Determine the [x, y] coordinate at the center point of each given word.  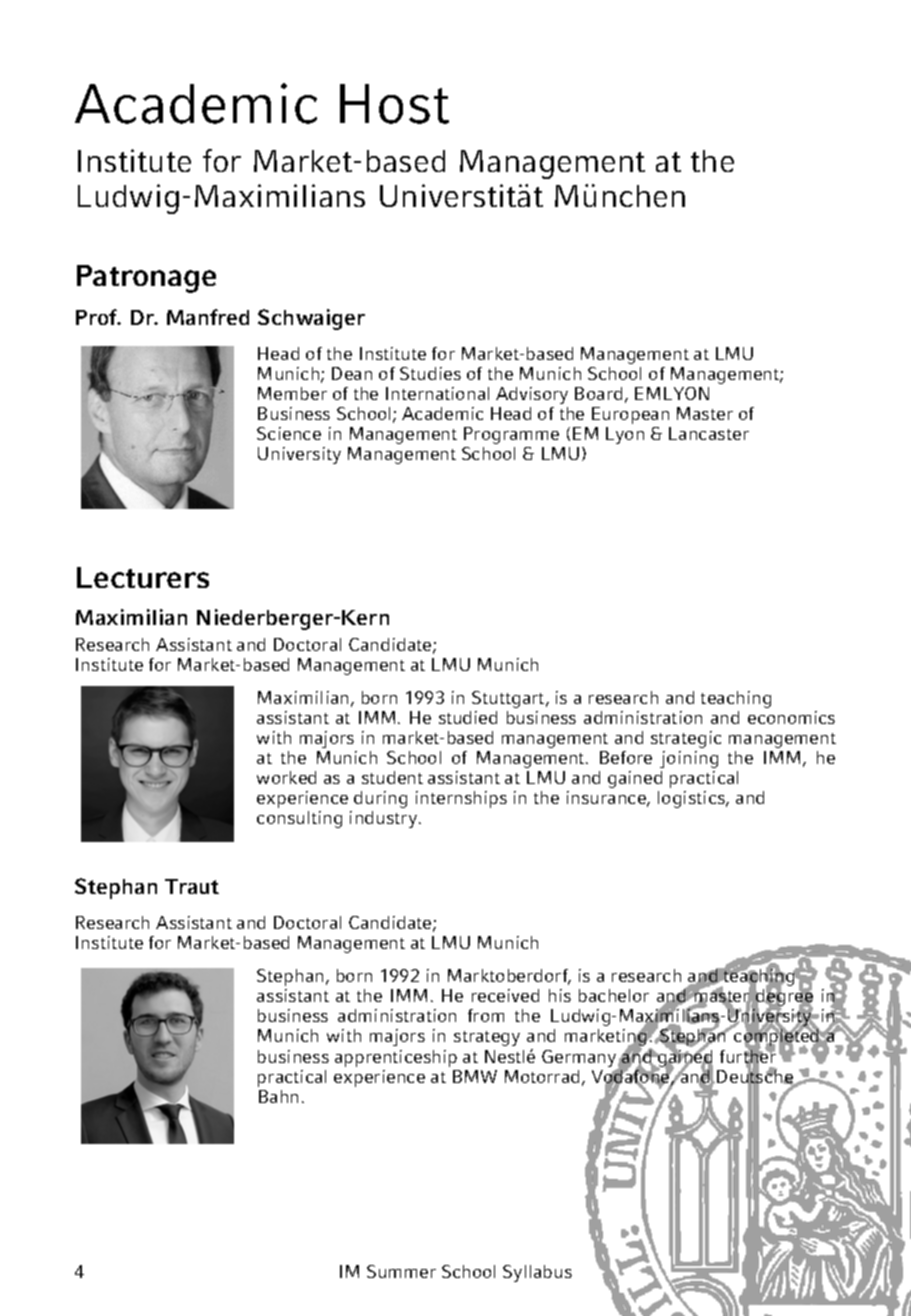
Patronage [146, 279]
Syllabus [537, 1273]
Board [598, 393]
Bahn [278, 1096]
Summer [401, 1271]
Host [394, 104]
